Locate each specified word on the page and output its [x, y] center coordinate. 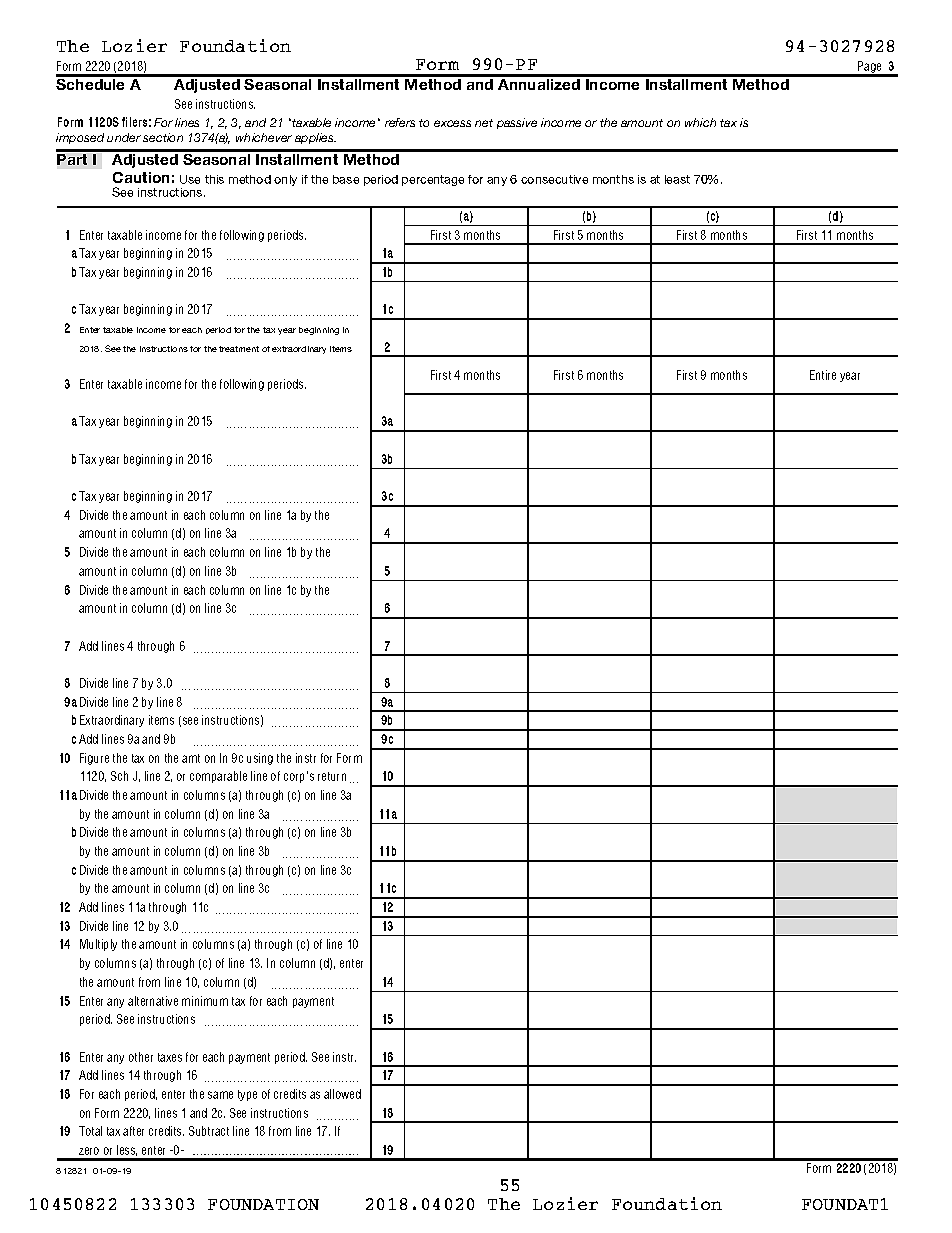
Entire [823, 375]
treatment [239, 349]
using [260, 759]
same [220, 1095]
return [332, 776]
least [677, 179]
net [484, 123]
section [163, 137]
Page [870, 68]
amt [191, 758]
